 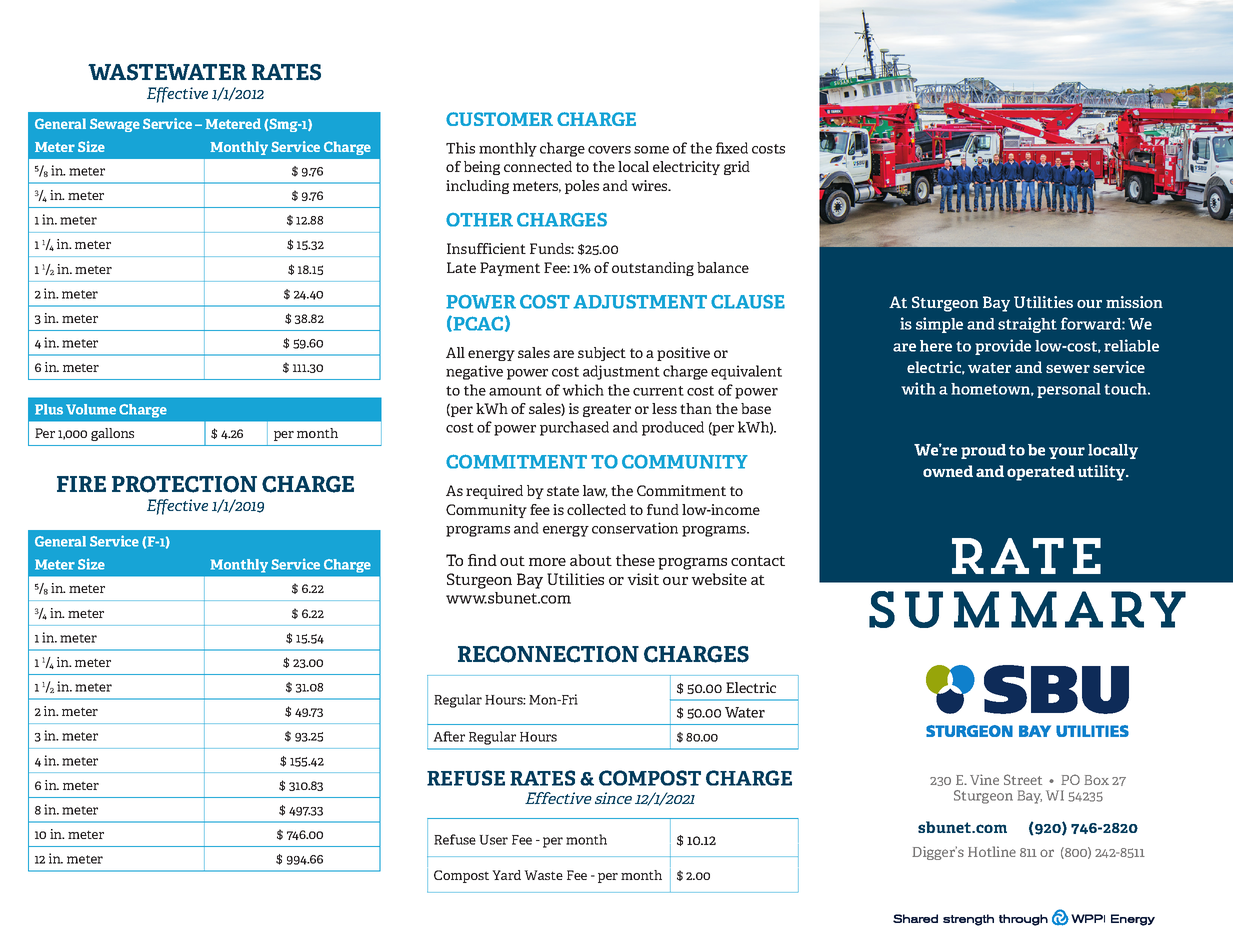 I want to click on find, so click(x=482, y=560).
